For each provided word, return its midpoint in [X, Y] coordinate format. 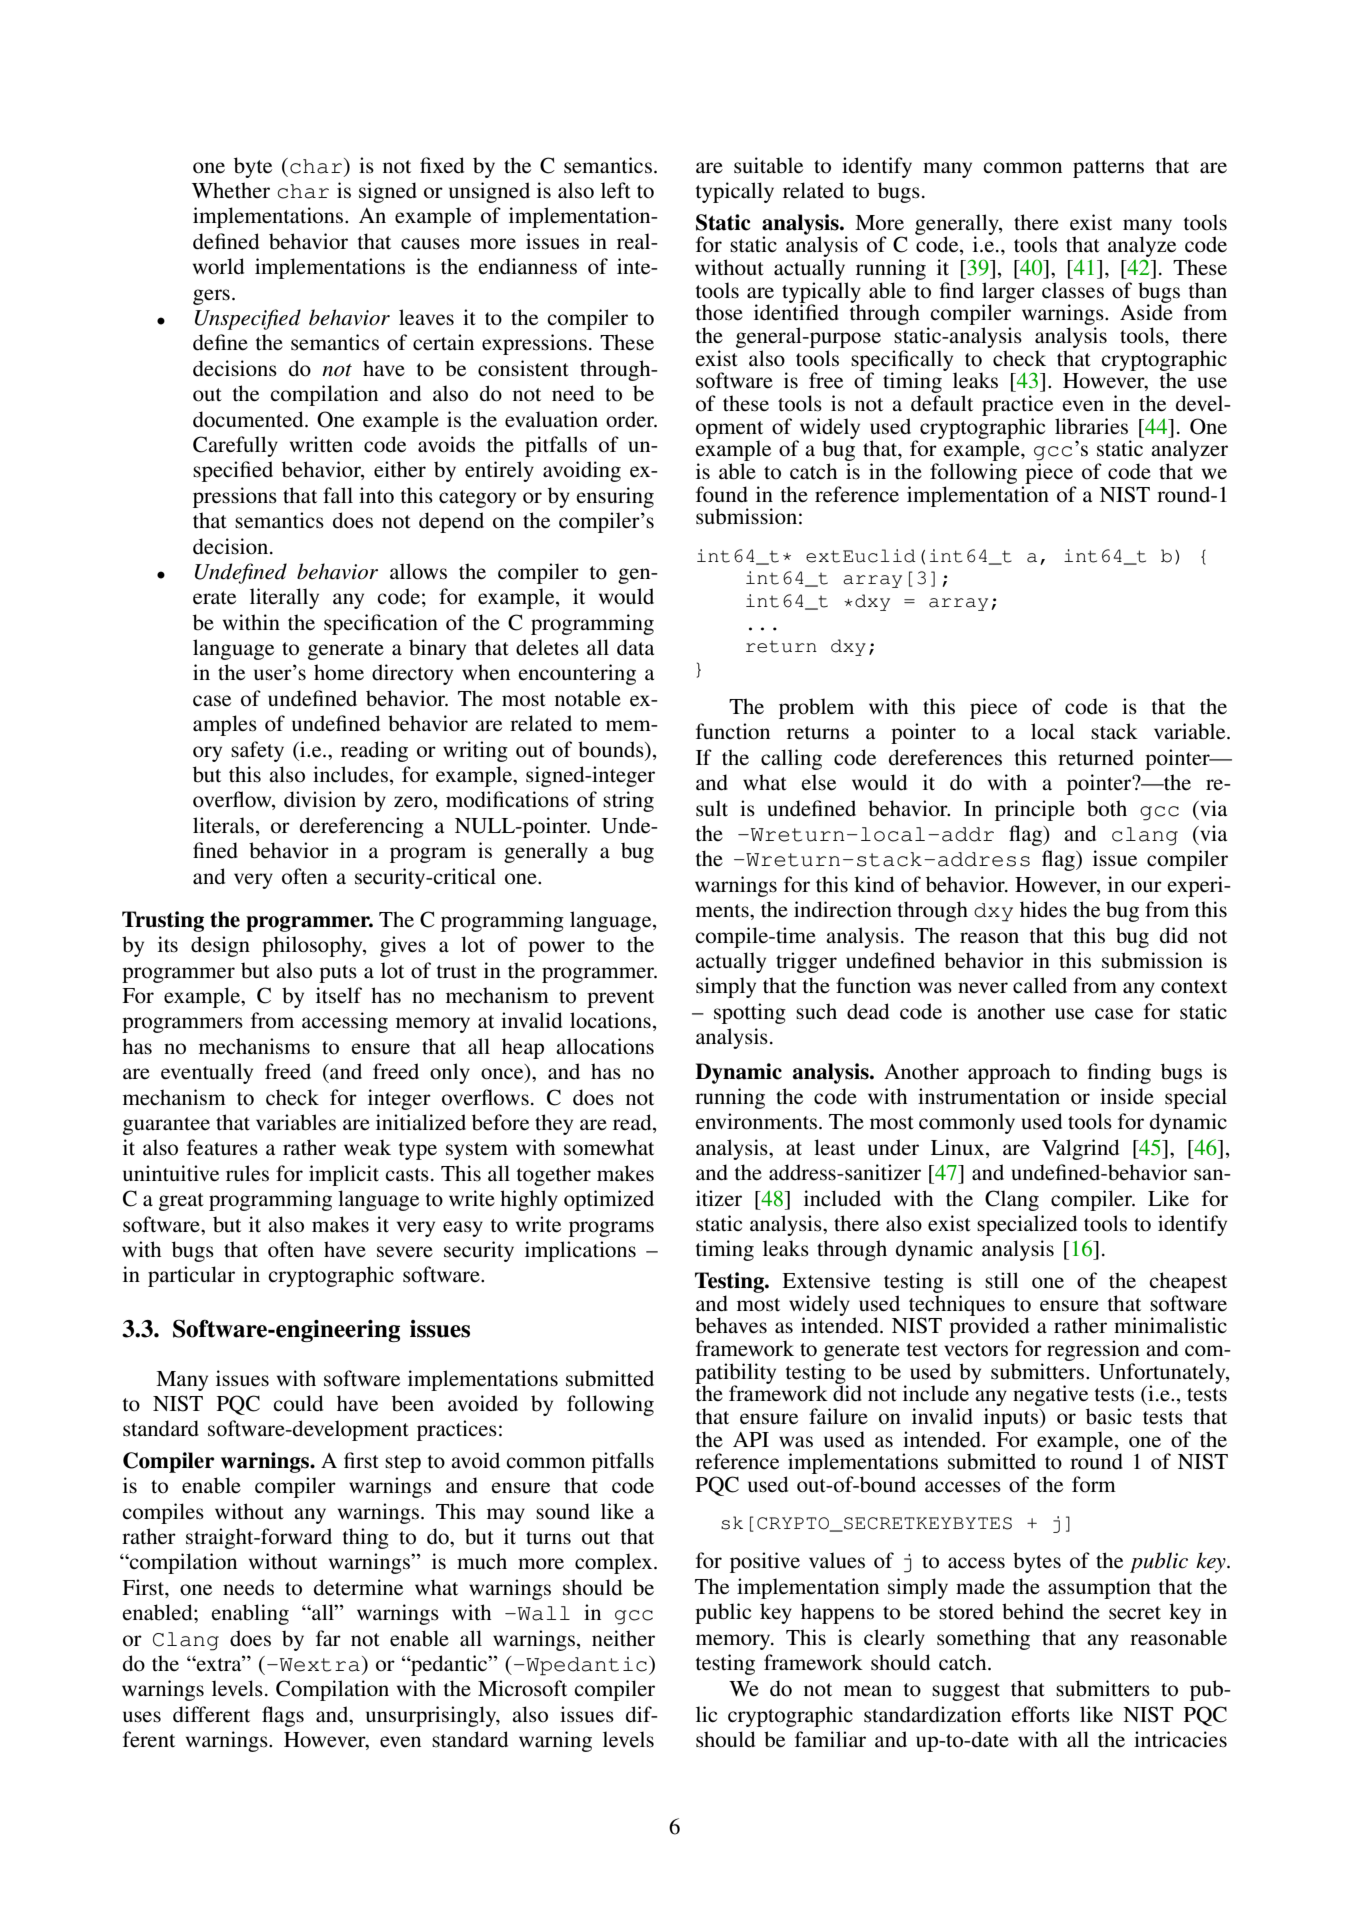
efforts [1040, 1714]
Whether [231, 190]
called [1040, 985]
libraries [1091, 426]
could [298, 1403]
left [616, 190]
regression [1093, 1350]
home [339, 672]
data [635, 647]
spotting [750, 1013]
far [328, 1638]
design [220, 946]
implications [580, 1251]
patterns [1108, 169]
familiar [830, 1739]
